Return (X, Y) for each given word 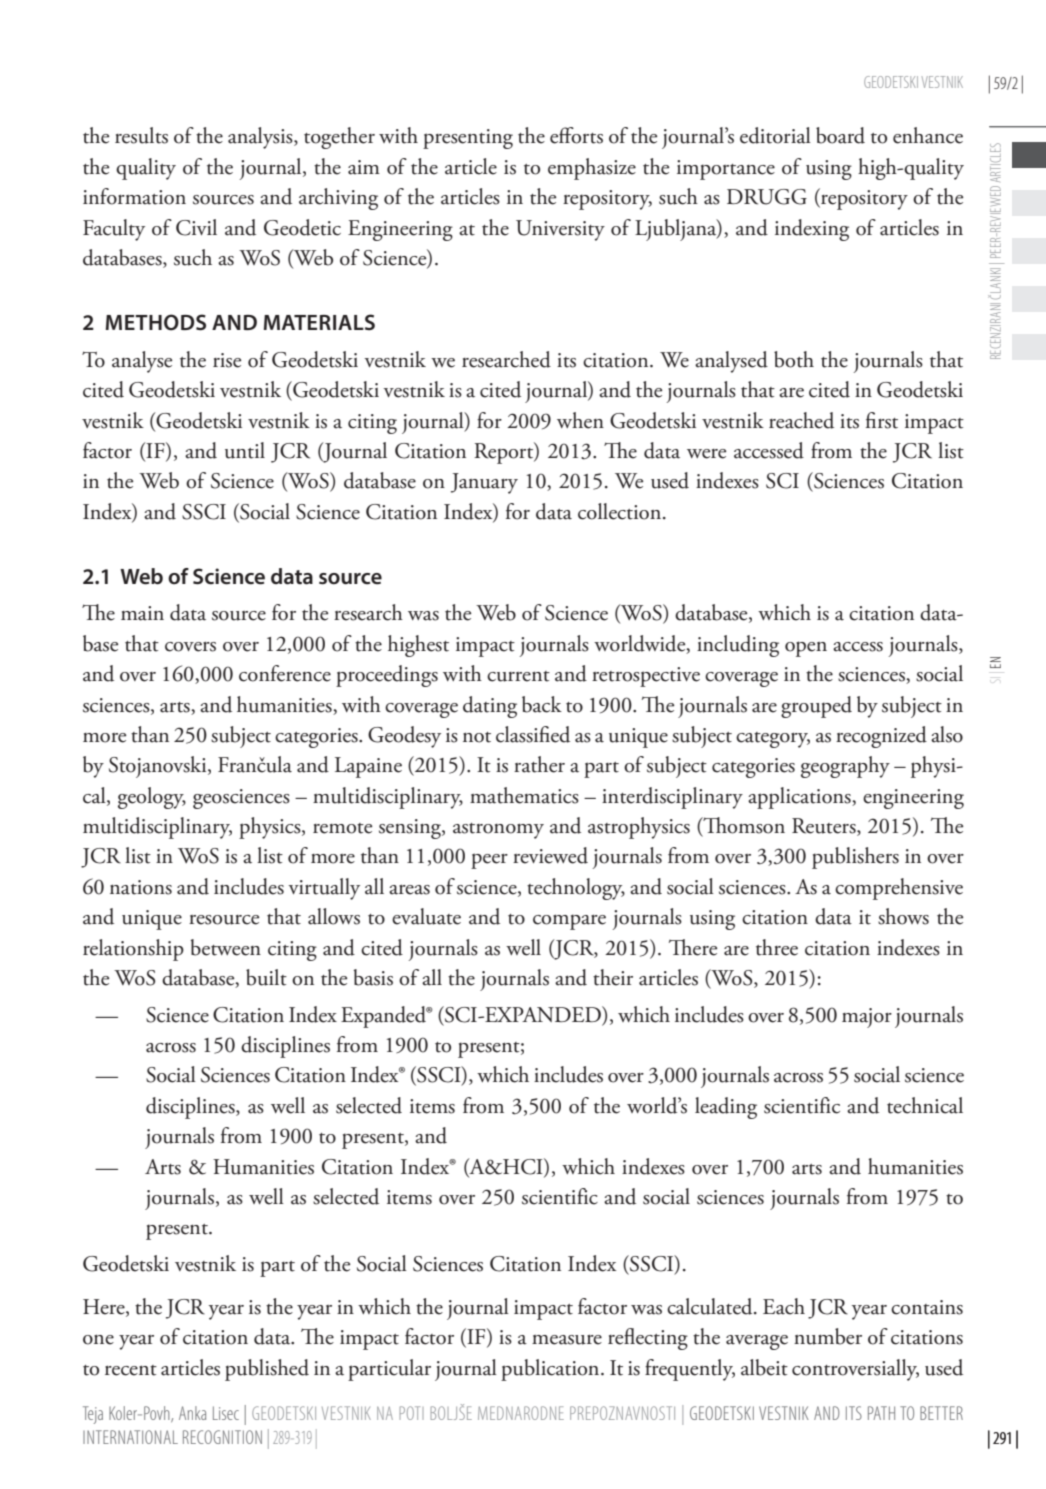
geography (845, 767)
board (840, 135)
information (134, 196)
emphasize (592, 169)
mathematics (524, 795)
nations (141, 887)
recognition (222, 1437)
